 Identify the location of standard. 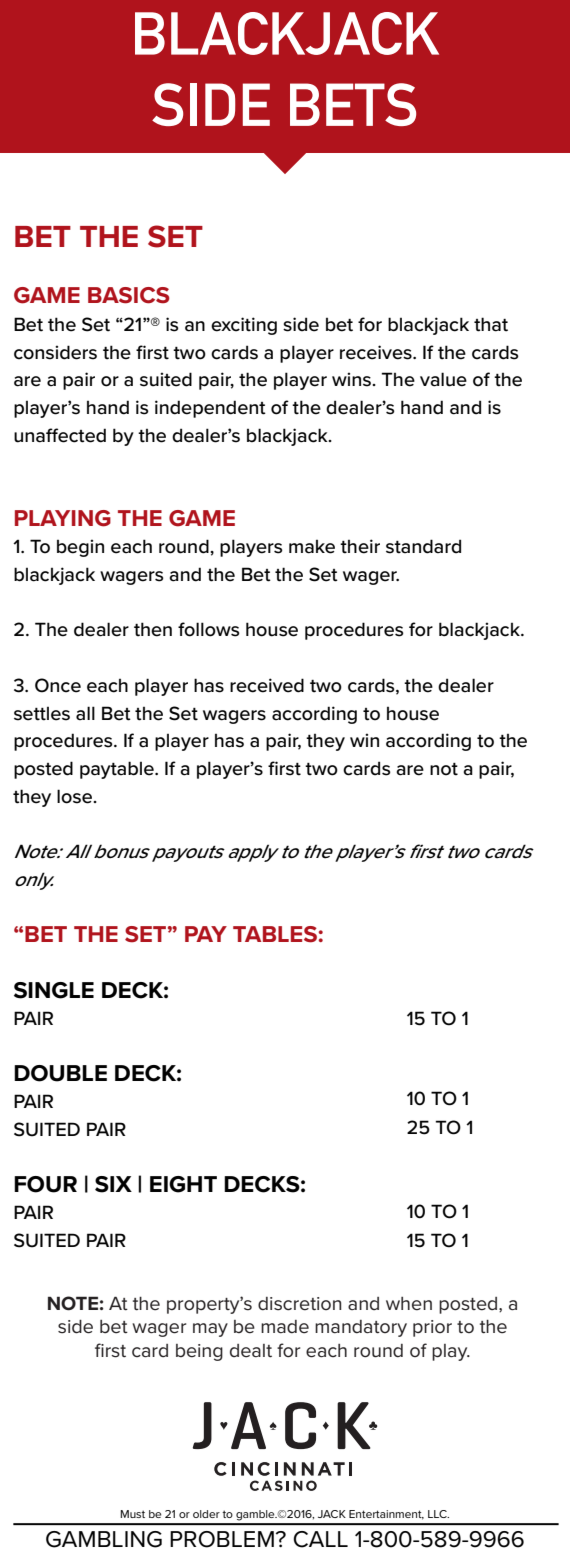
(423, 546).
